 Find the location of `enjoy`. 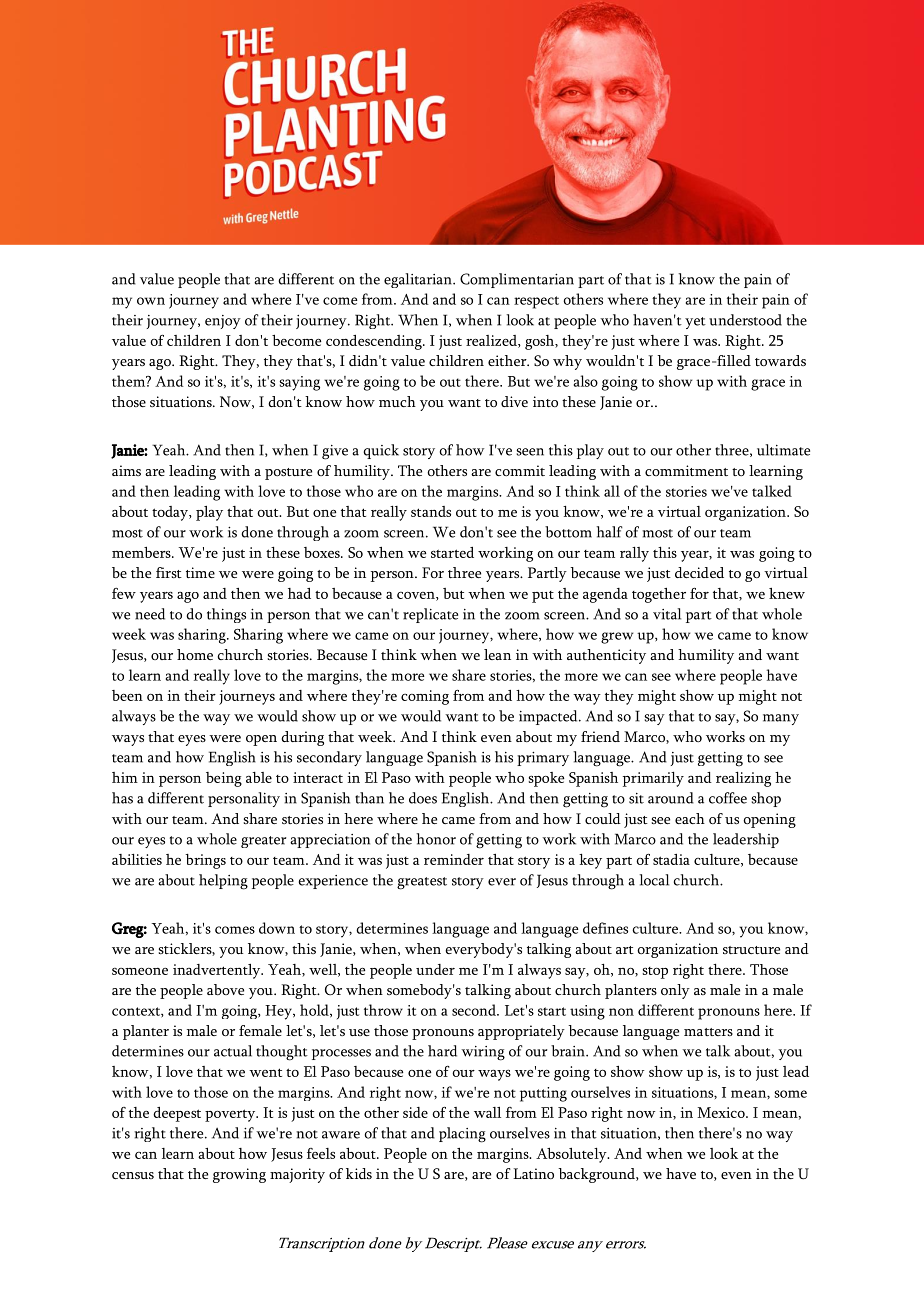

enjoy is located at coordinates (223, 322).
